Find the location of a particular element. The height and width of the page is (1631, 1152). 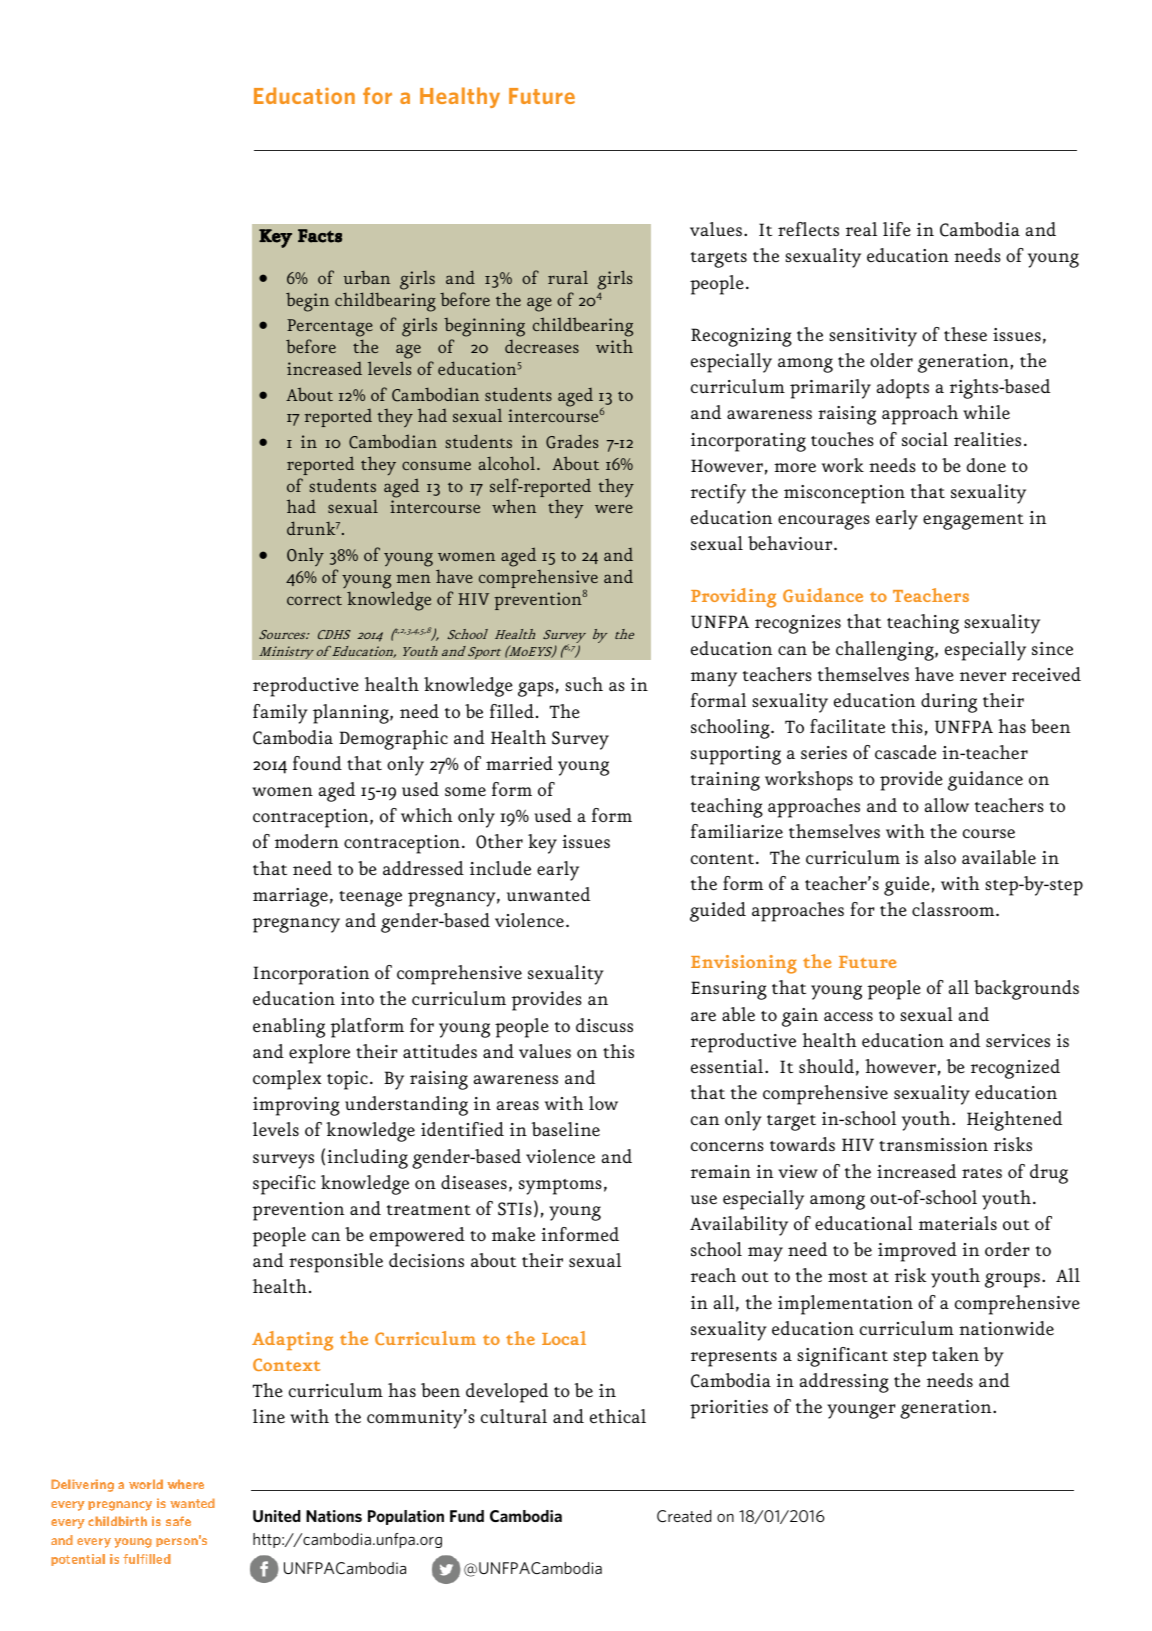

Nations is located at coordinates (334, 1516).
